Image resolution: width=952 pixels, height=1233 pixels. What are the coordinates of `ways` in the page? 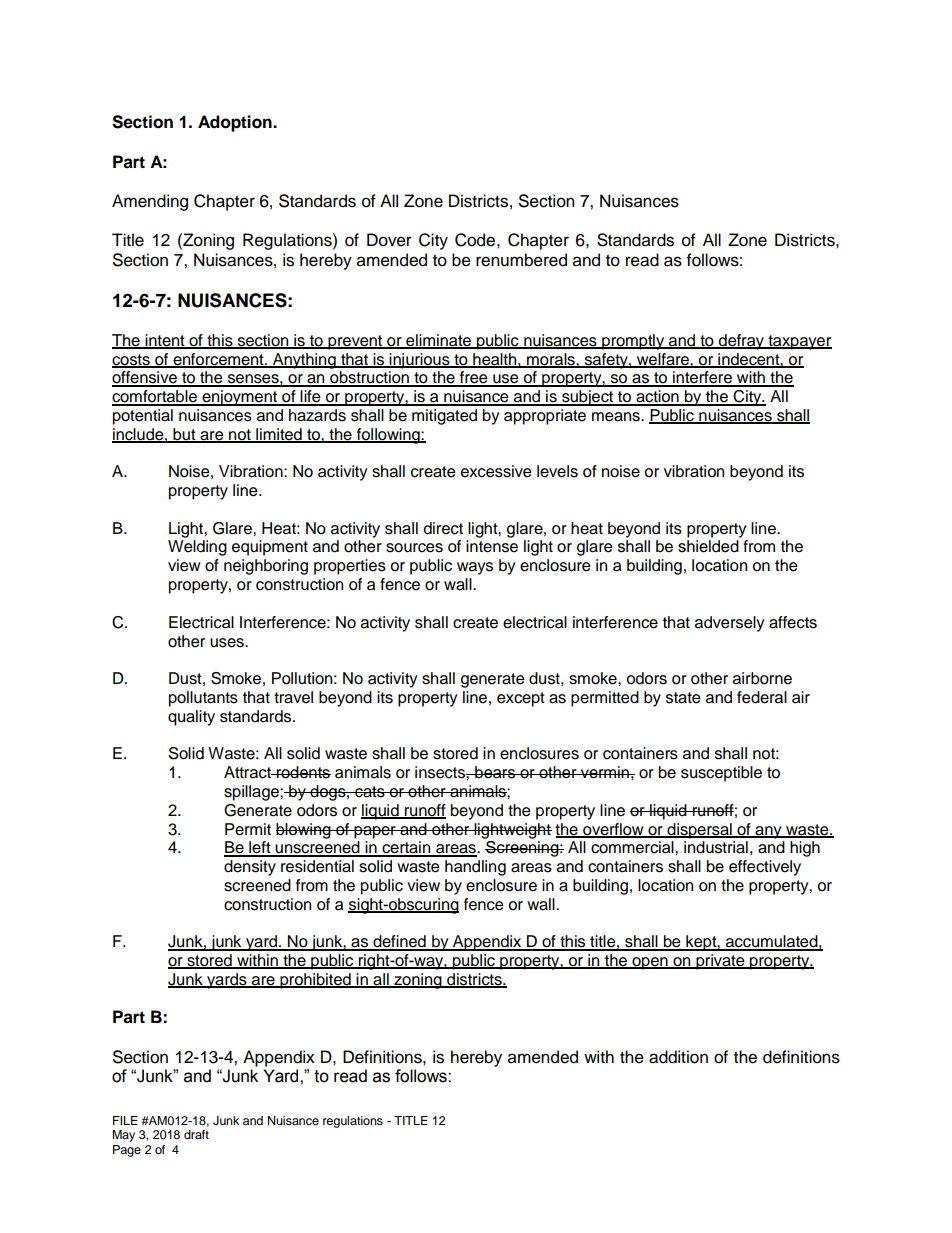 It's located at (475, 568).
